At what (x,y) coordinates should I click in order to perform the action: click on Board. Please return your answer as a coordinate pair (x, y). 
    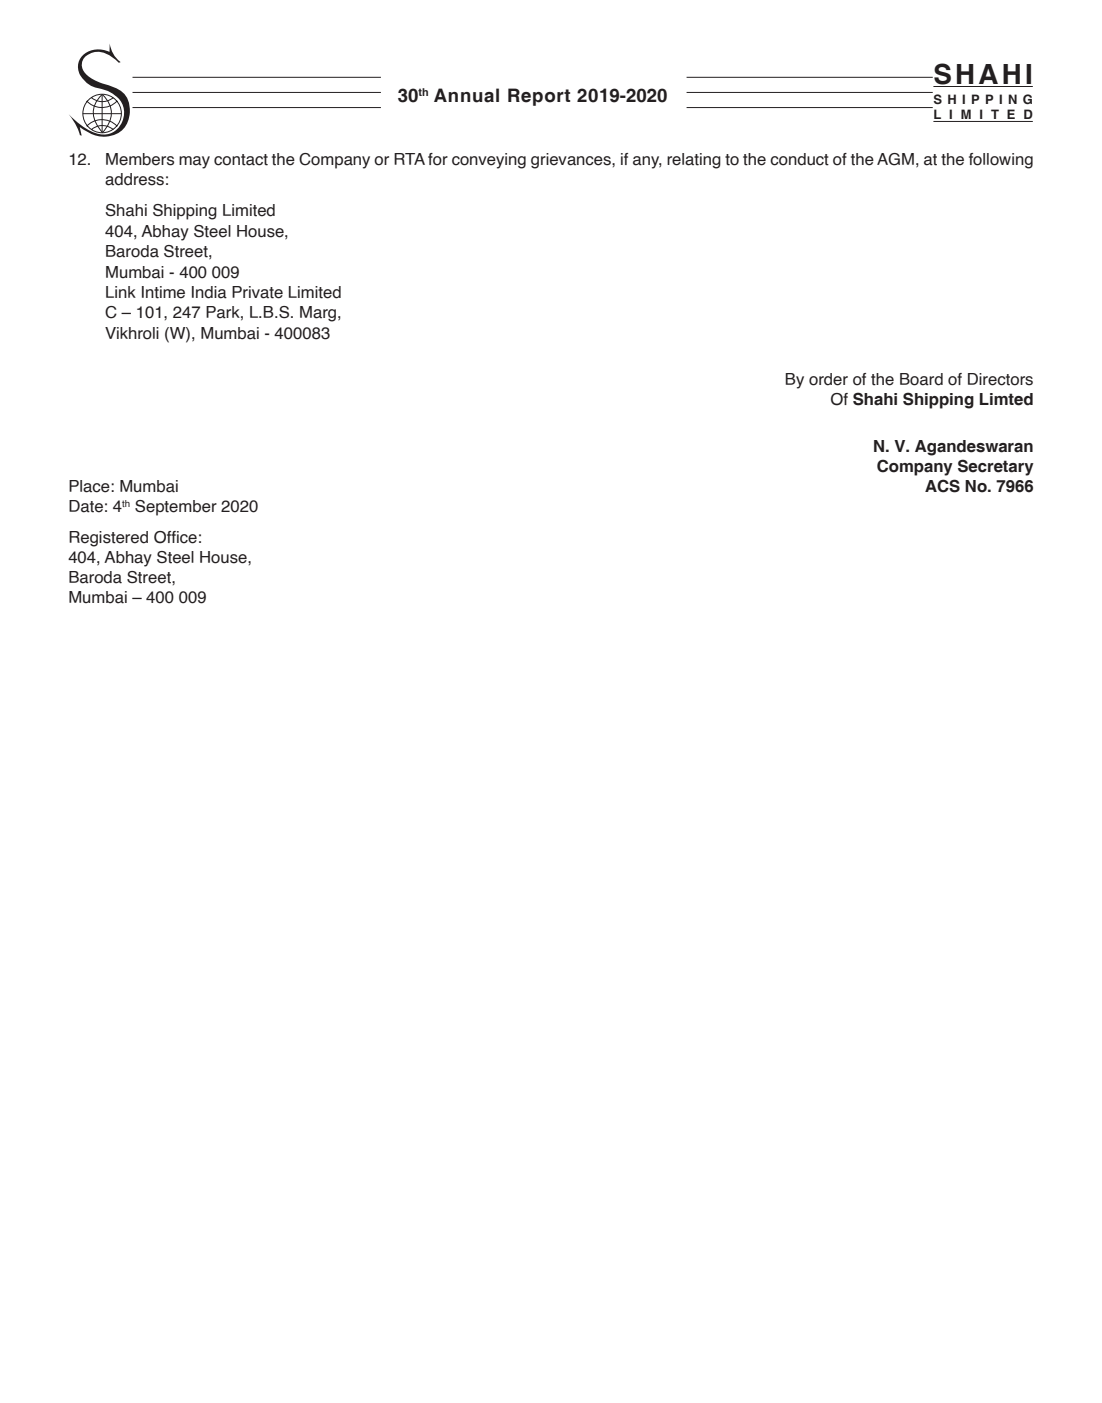
    Looking at the image, I should click on (921, 379).
